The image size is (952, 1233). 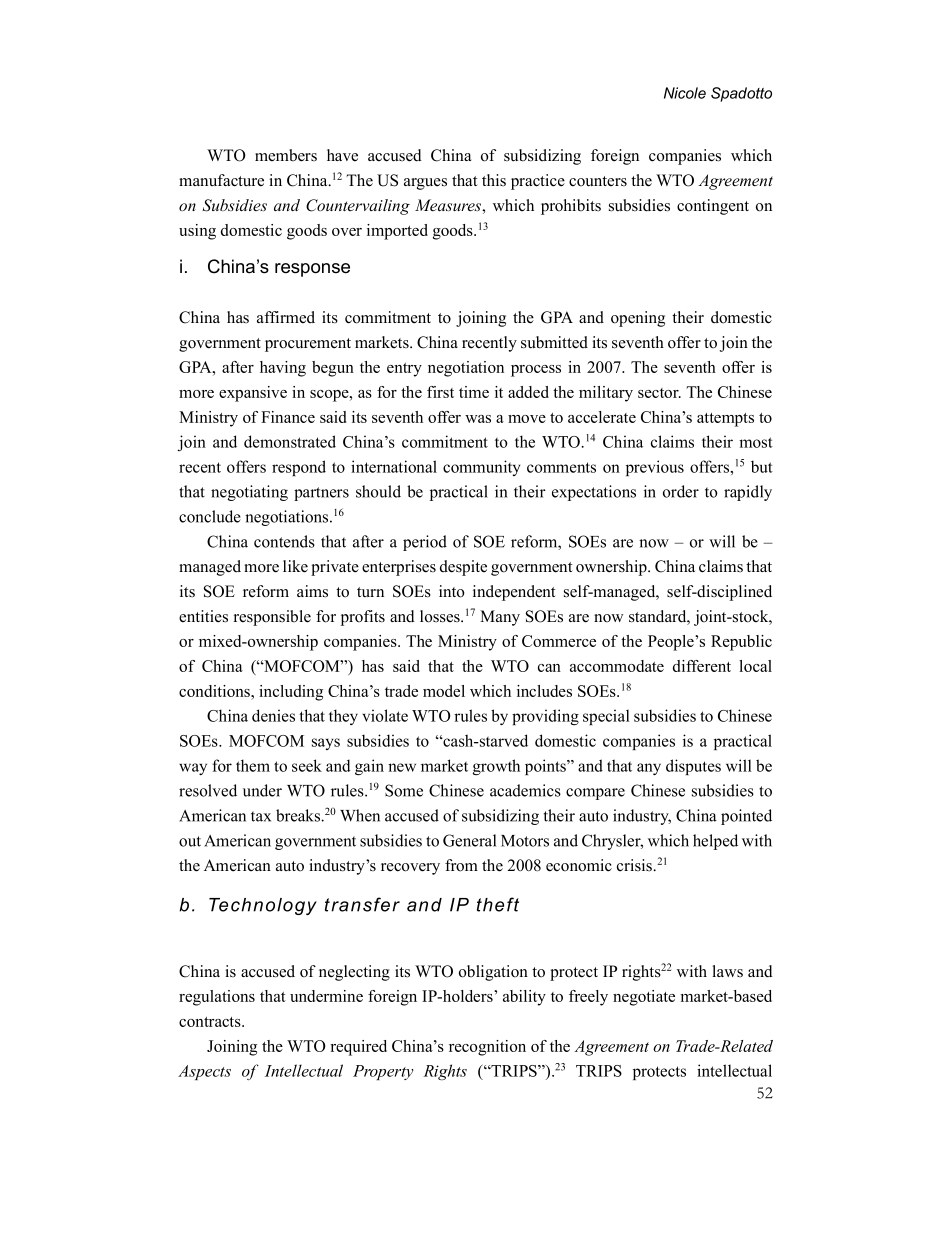 What do you see at coordinates (494, 180) in the page?
I see `this` at bounding box center [494, 180].
